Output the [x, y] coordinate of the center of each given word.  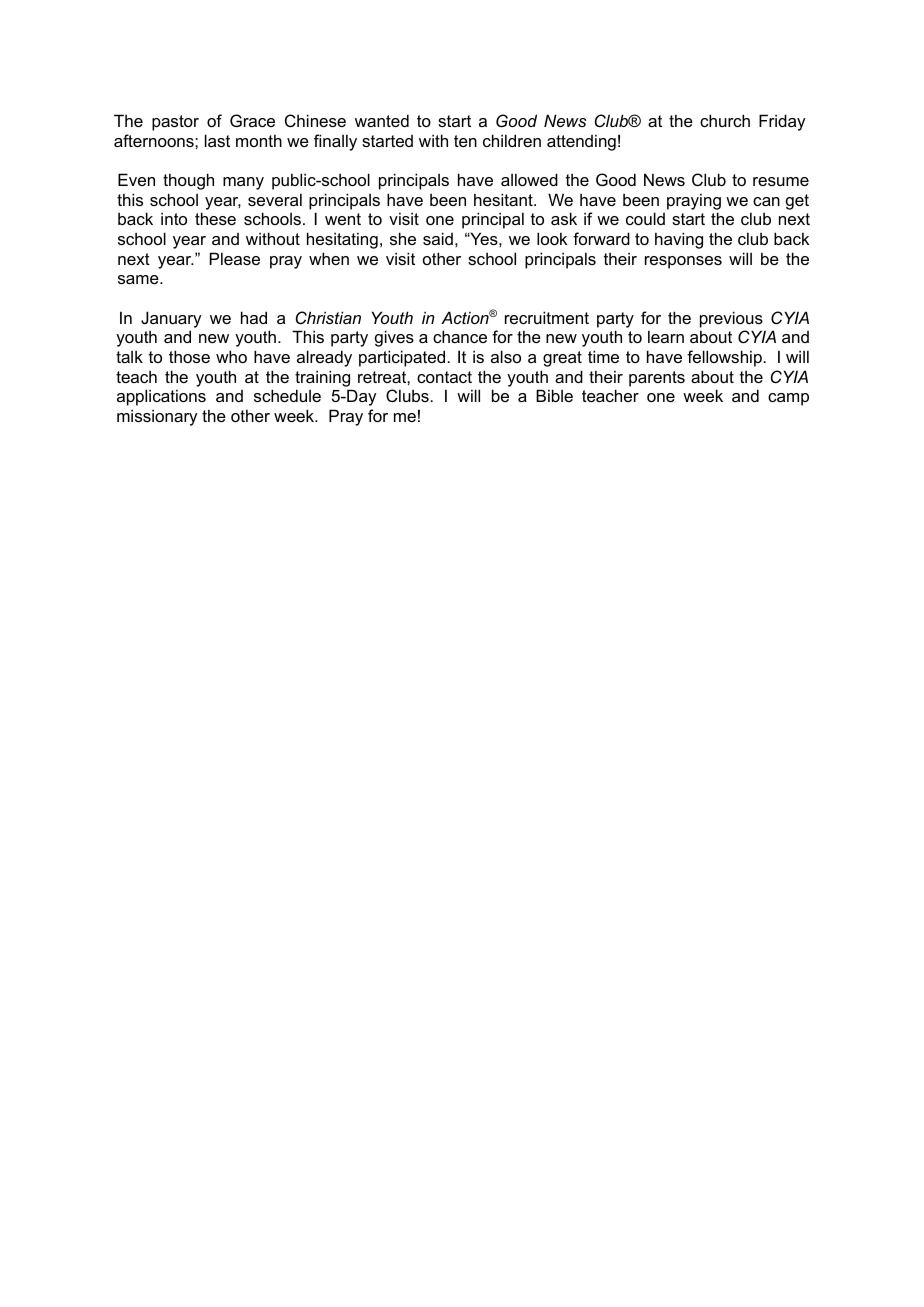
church [725, 120]
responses [683, 262]
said [438, 238]
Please [235, 258]
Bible [554, 395]
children [512, 140]
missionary [157, 417]
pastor [175, 123]
